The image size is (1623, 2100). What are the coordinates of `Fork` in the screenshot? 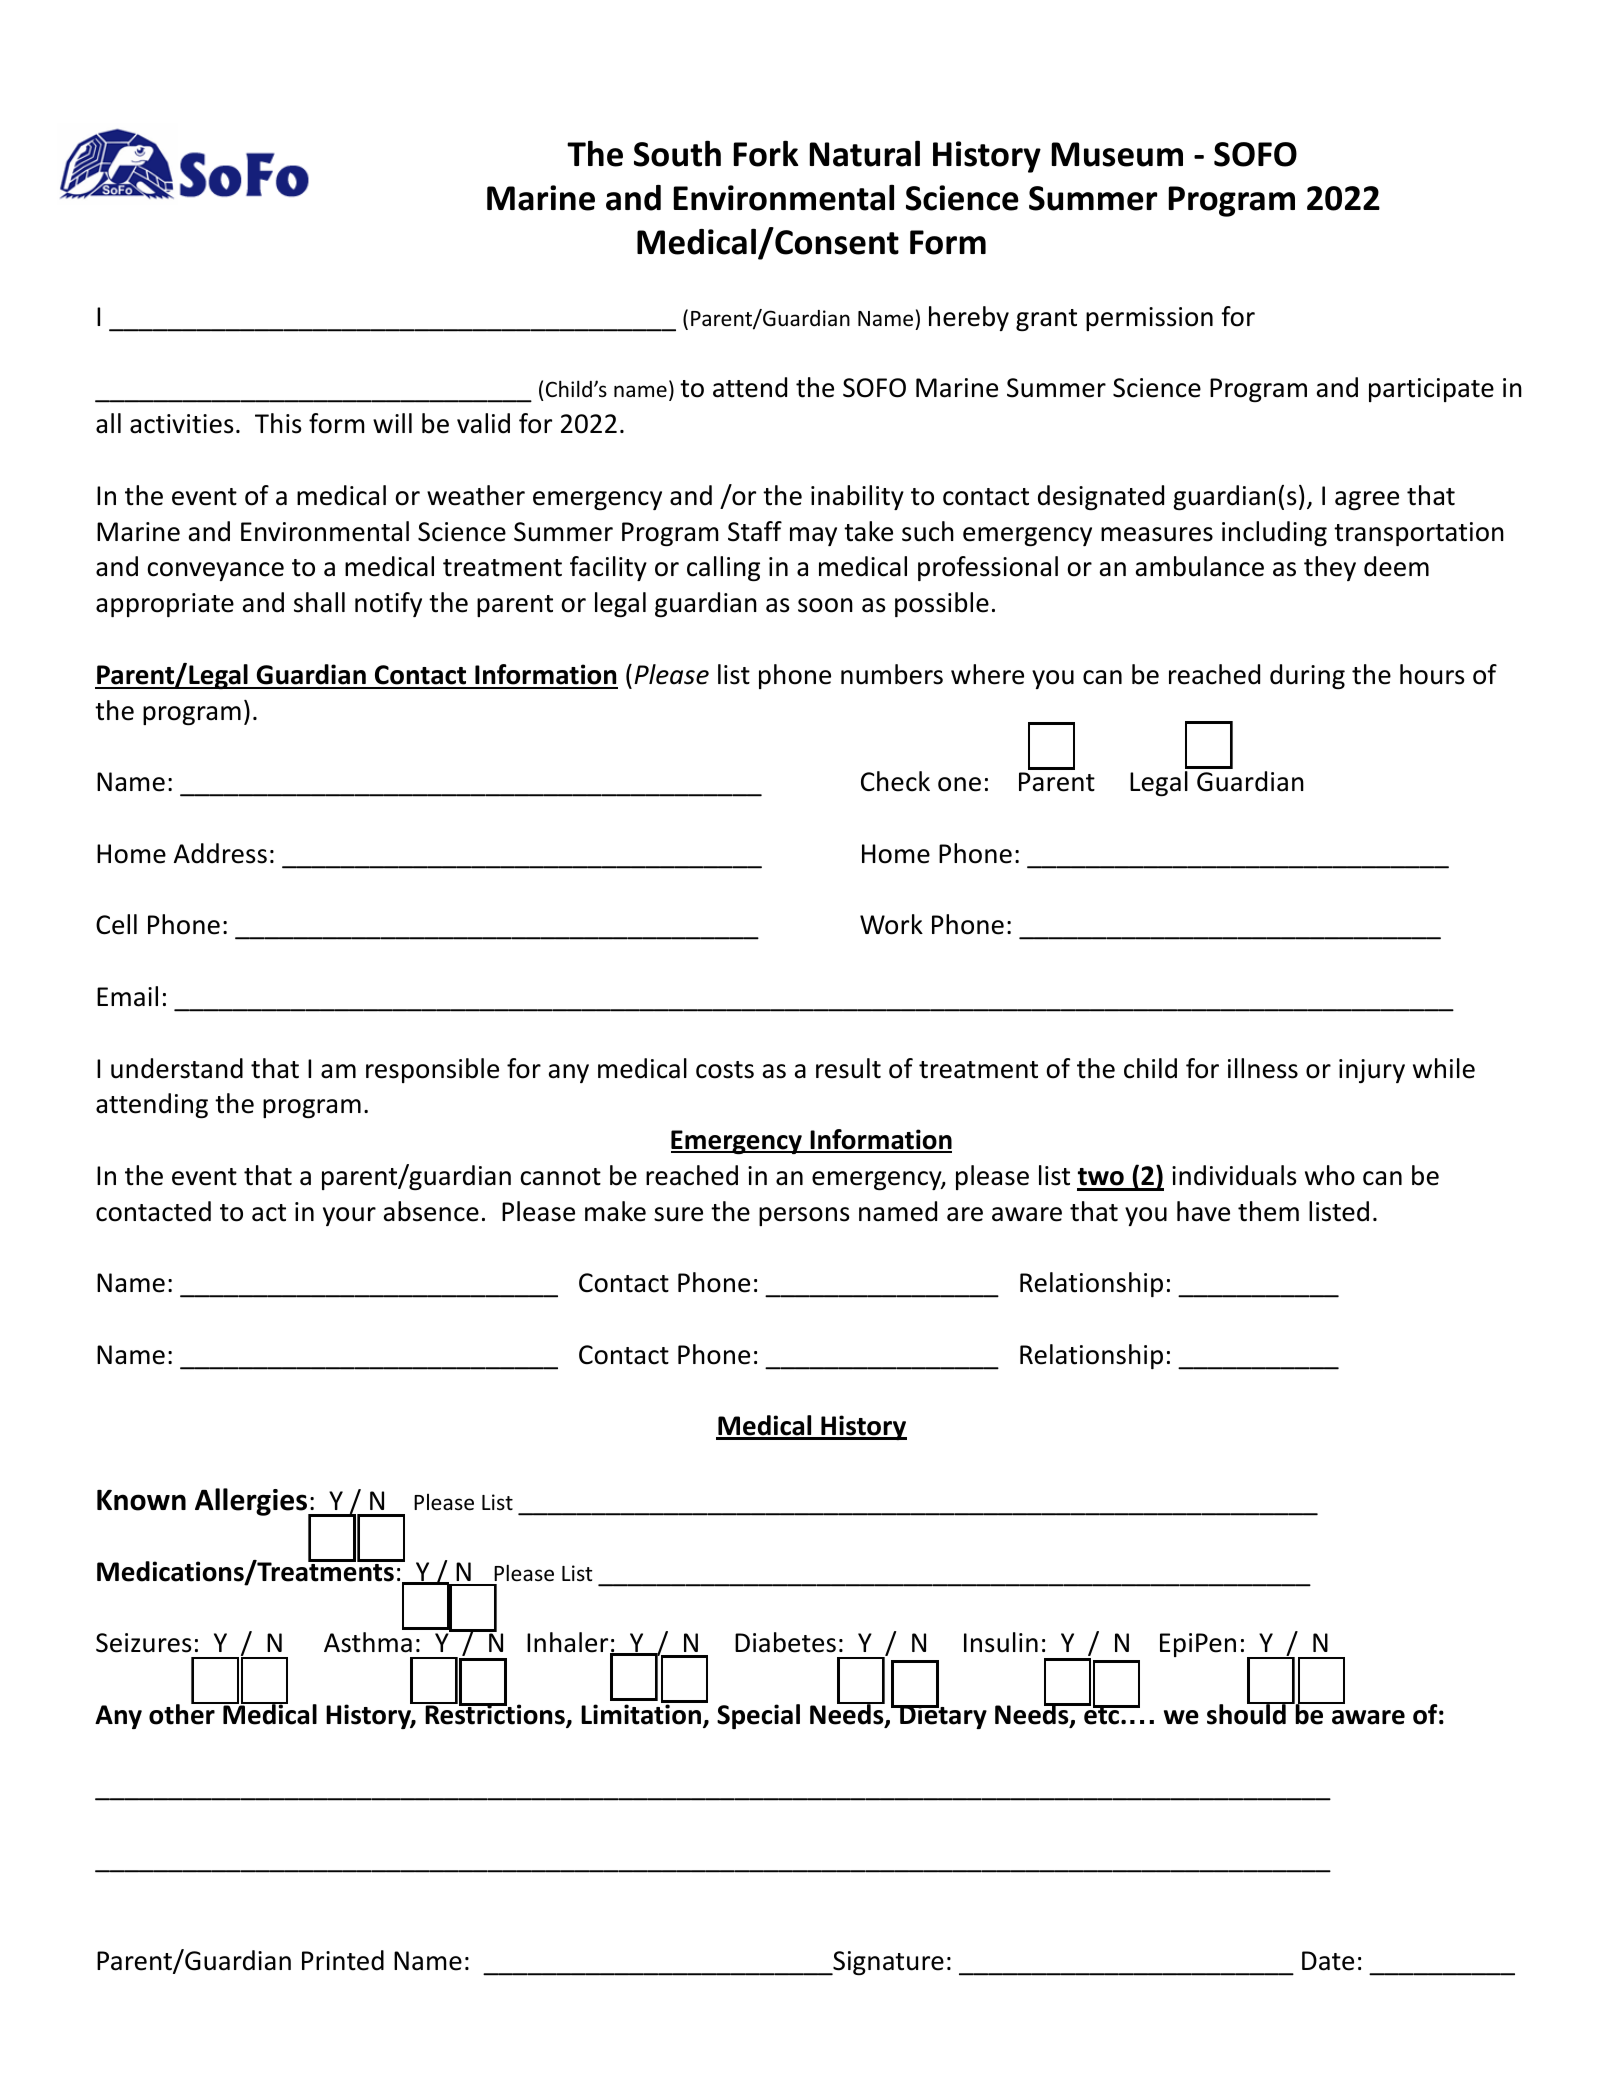 It's located at (766, 153).
